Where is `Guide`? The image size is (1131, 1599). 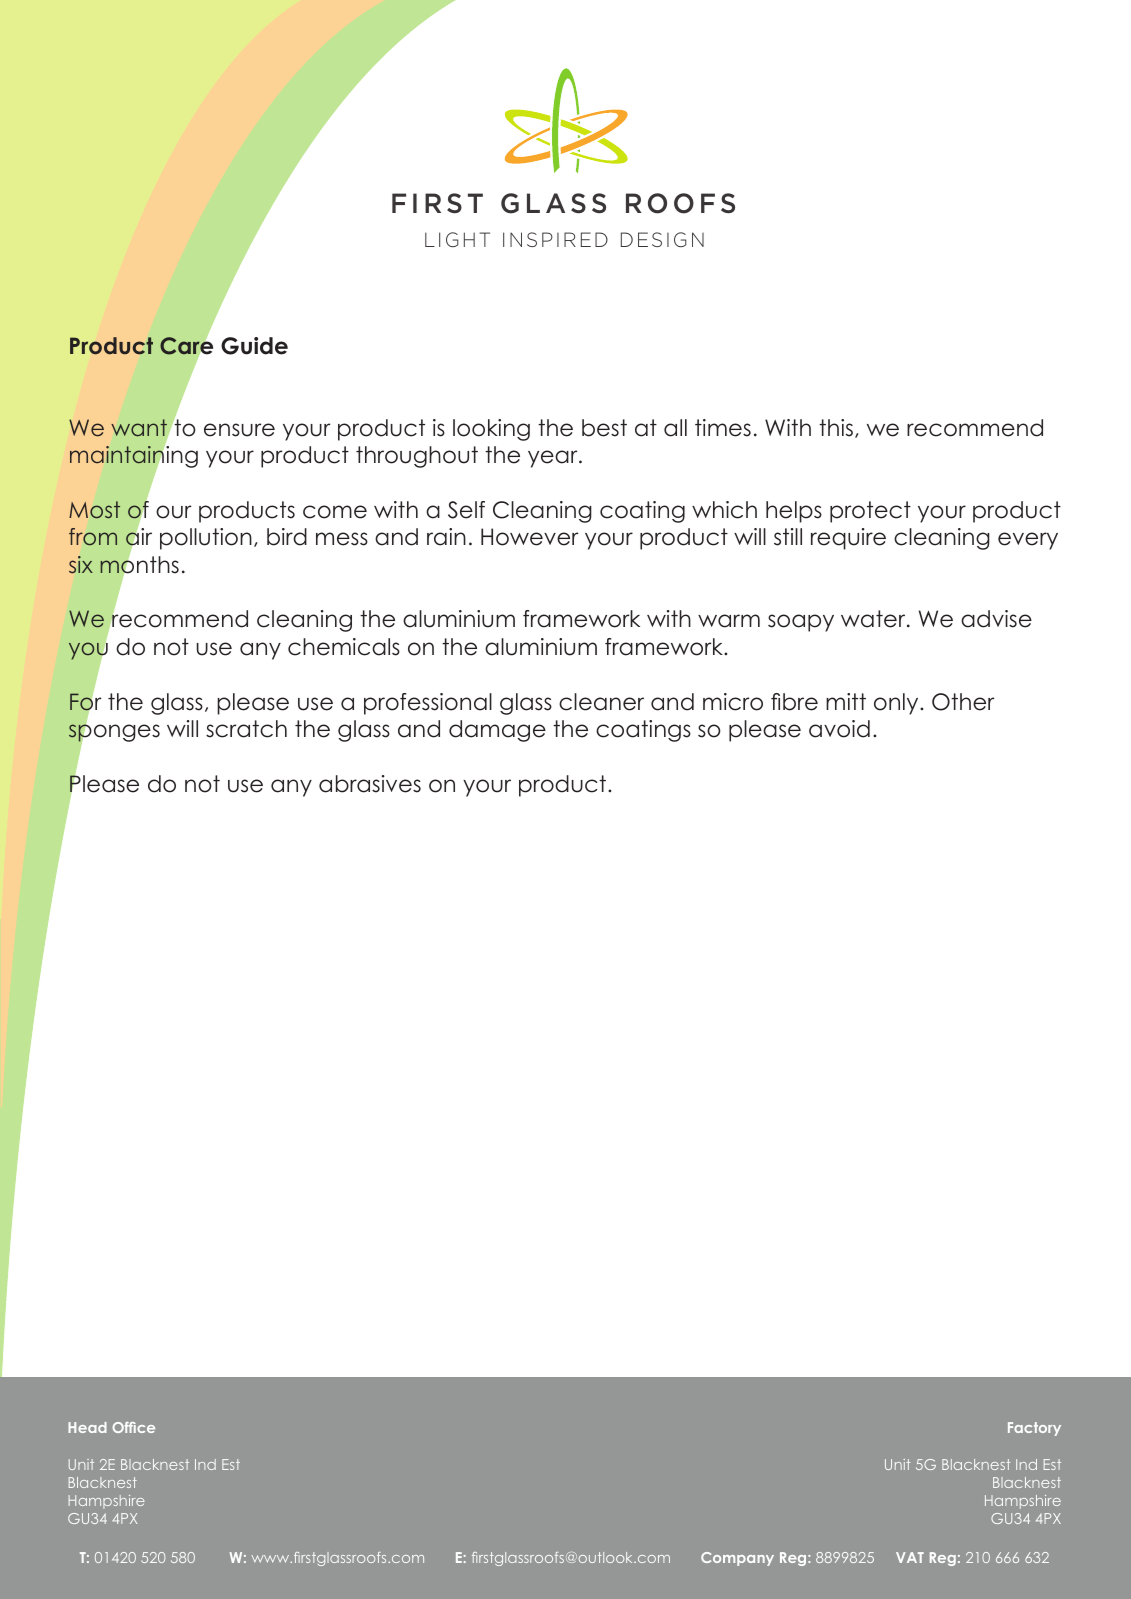
Guide is located at coordinates (254, 346).
